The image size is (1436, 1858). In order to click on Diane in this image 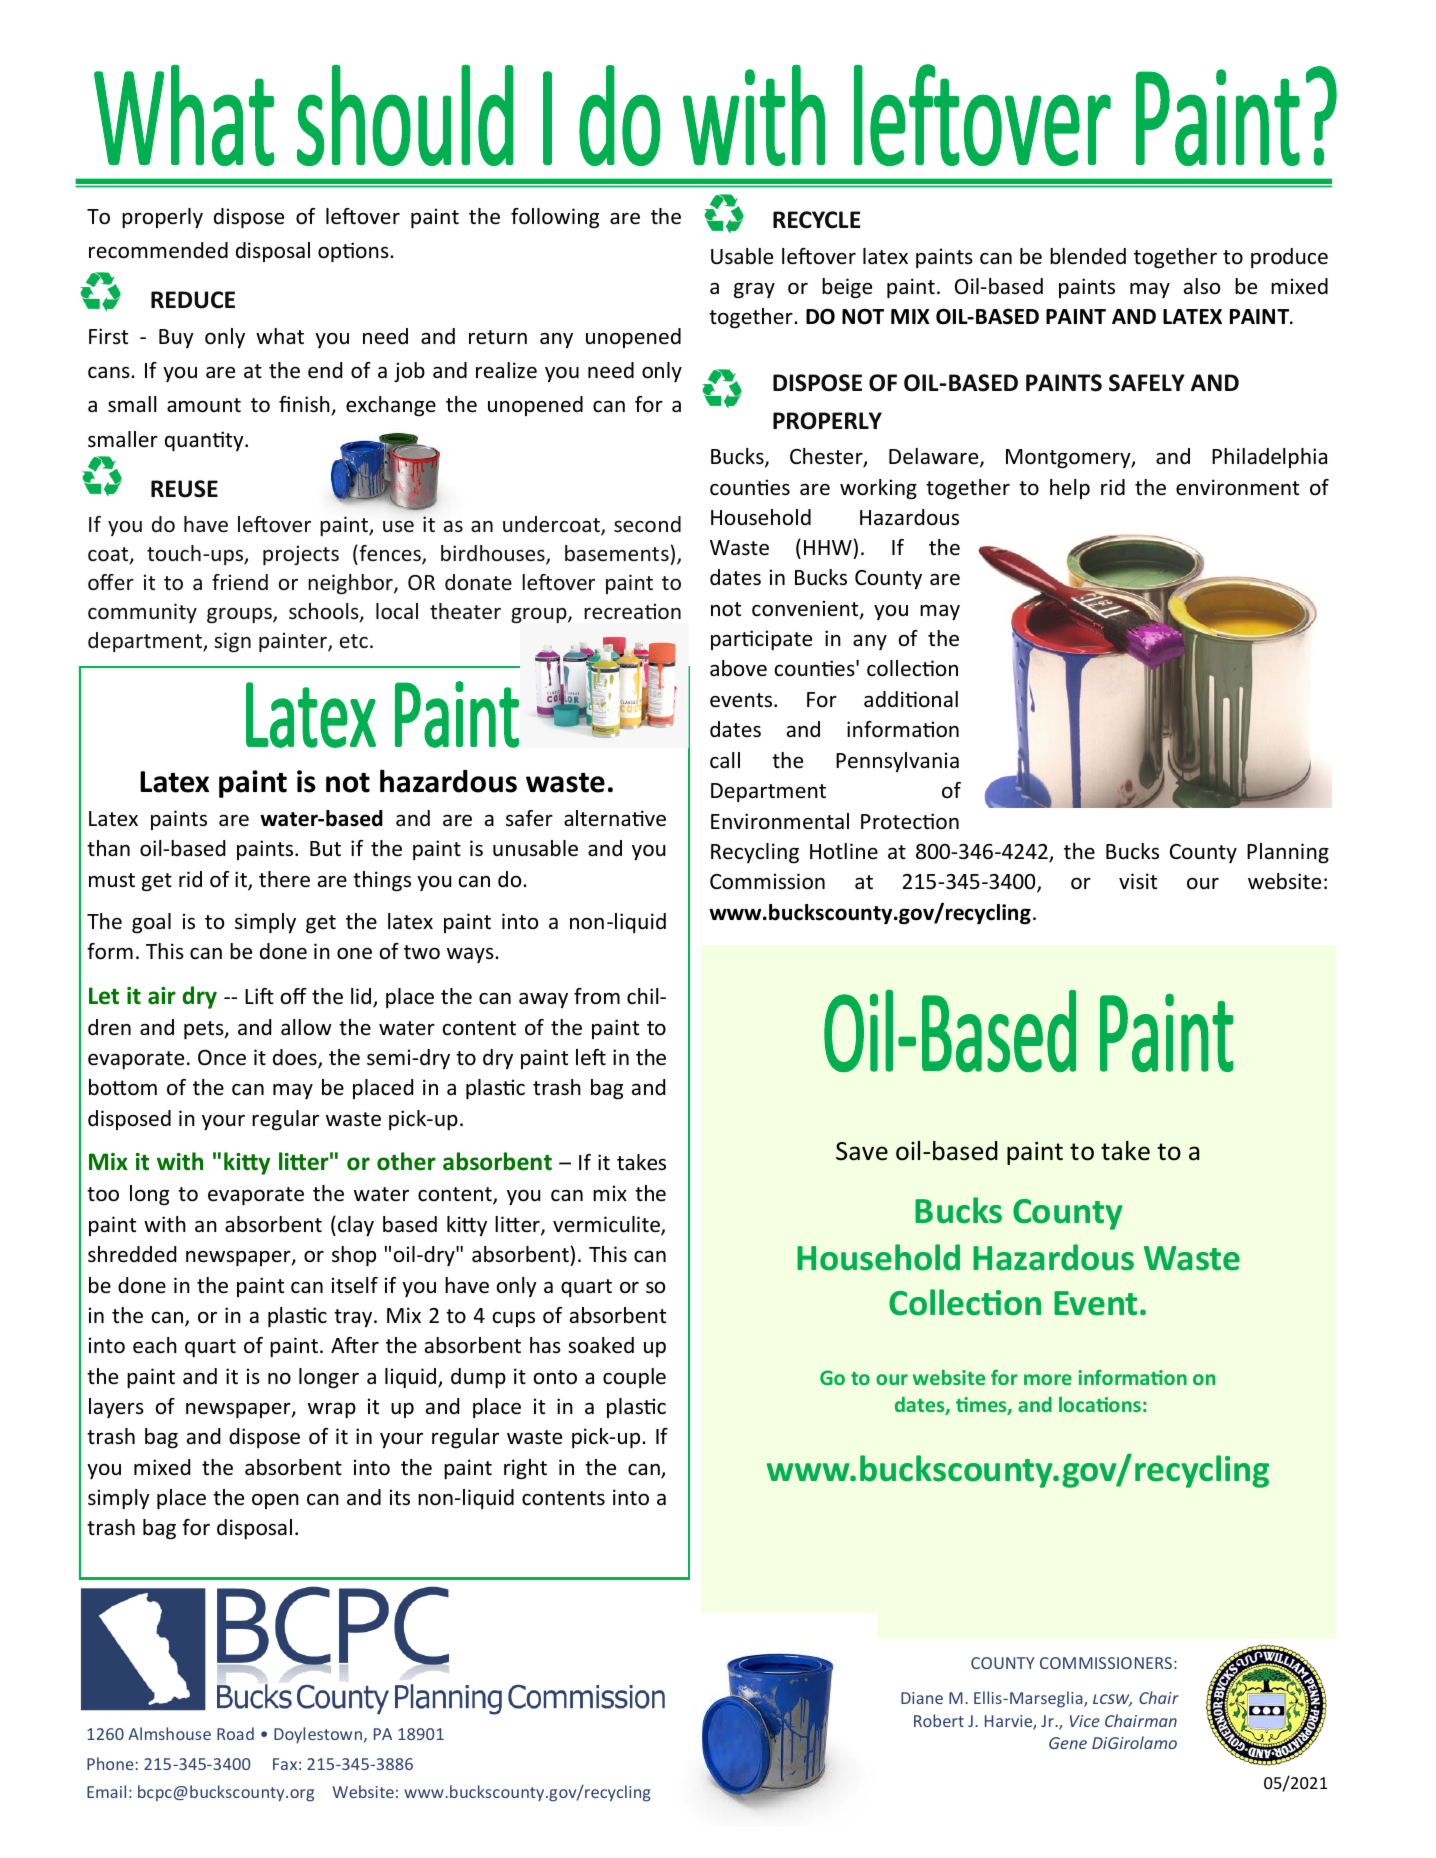, I will do `click(922, 1698)`.
